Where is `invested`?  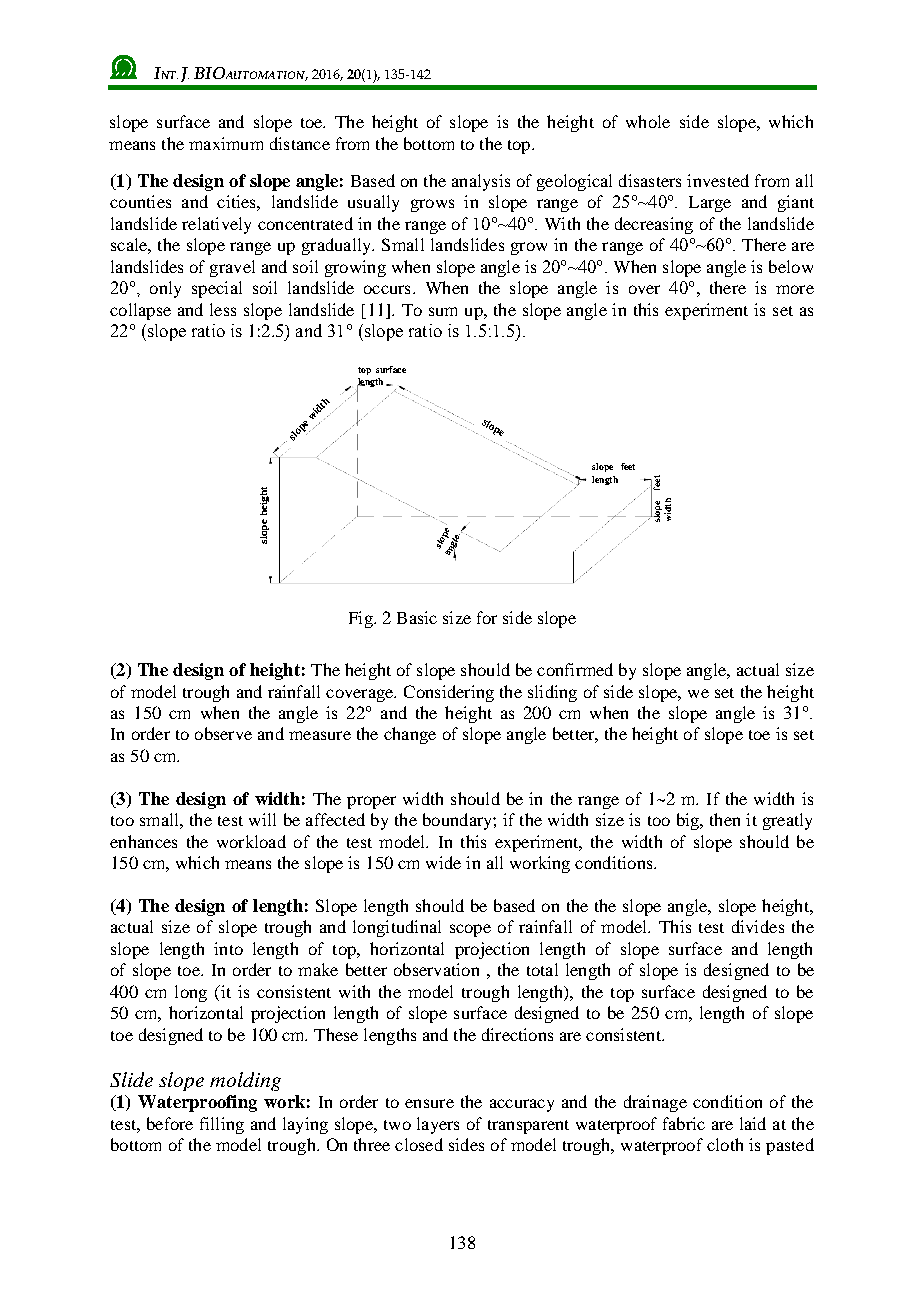
invested is located at coordinates (718, 180).
